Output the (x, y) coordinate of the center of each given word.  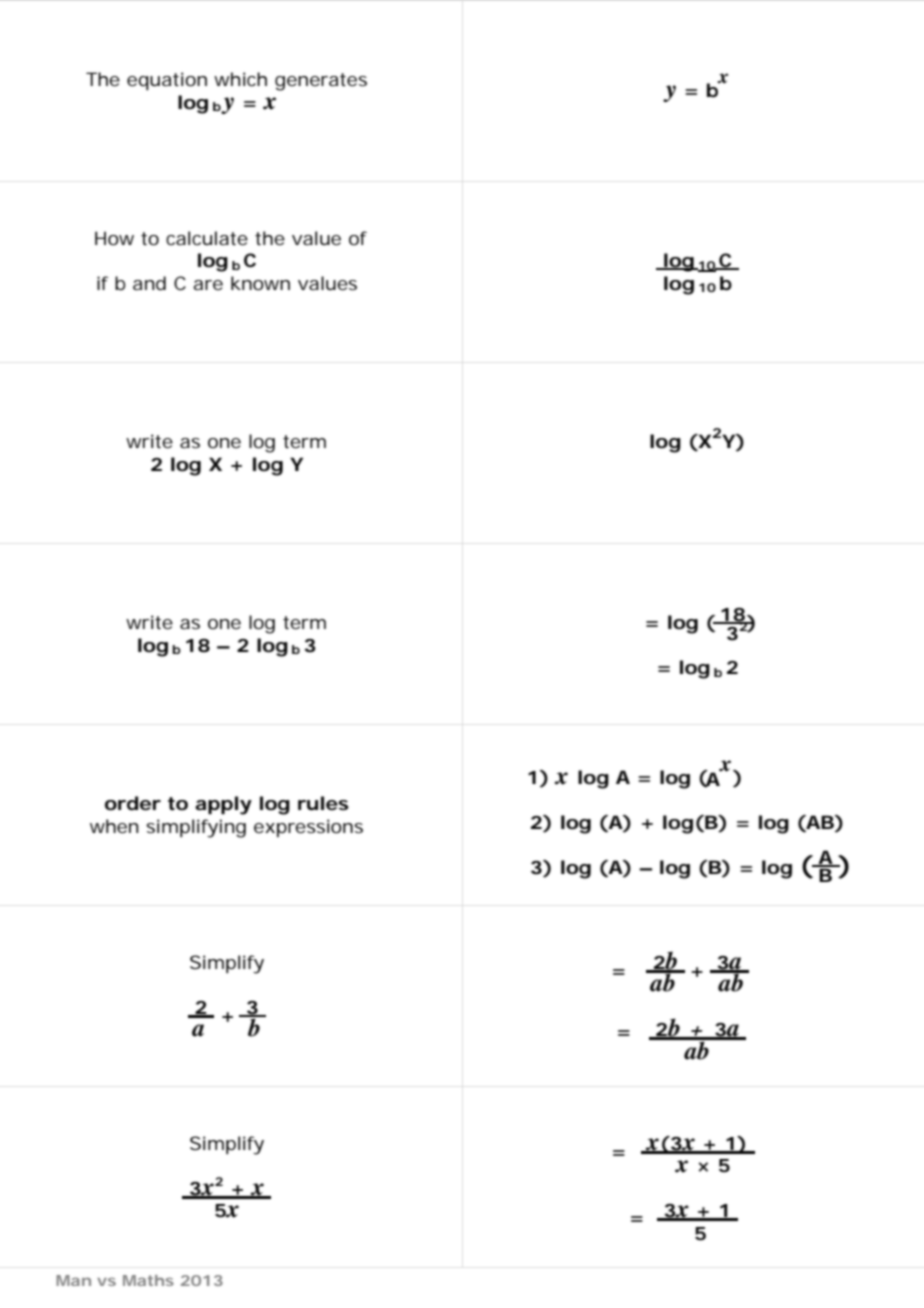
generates (321, 82)
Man (73, 1280)
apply (223, 805)
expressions (308, 828)
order (133, 803)
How (114, 238)
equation (167, 81)
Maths (148, 1280)
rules (323, 803)
